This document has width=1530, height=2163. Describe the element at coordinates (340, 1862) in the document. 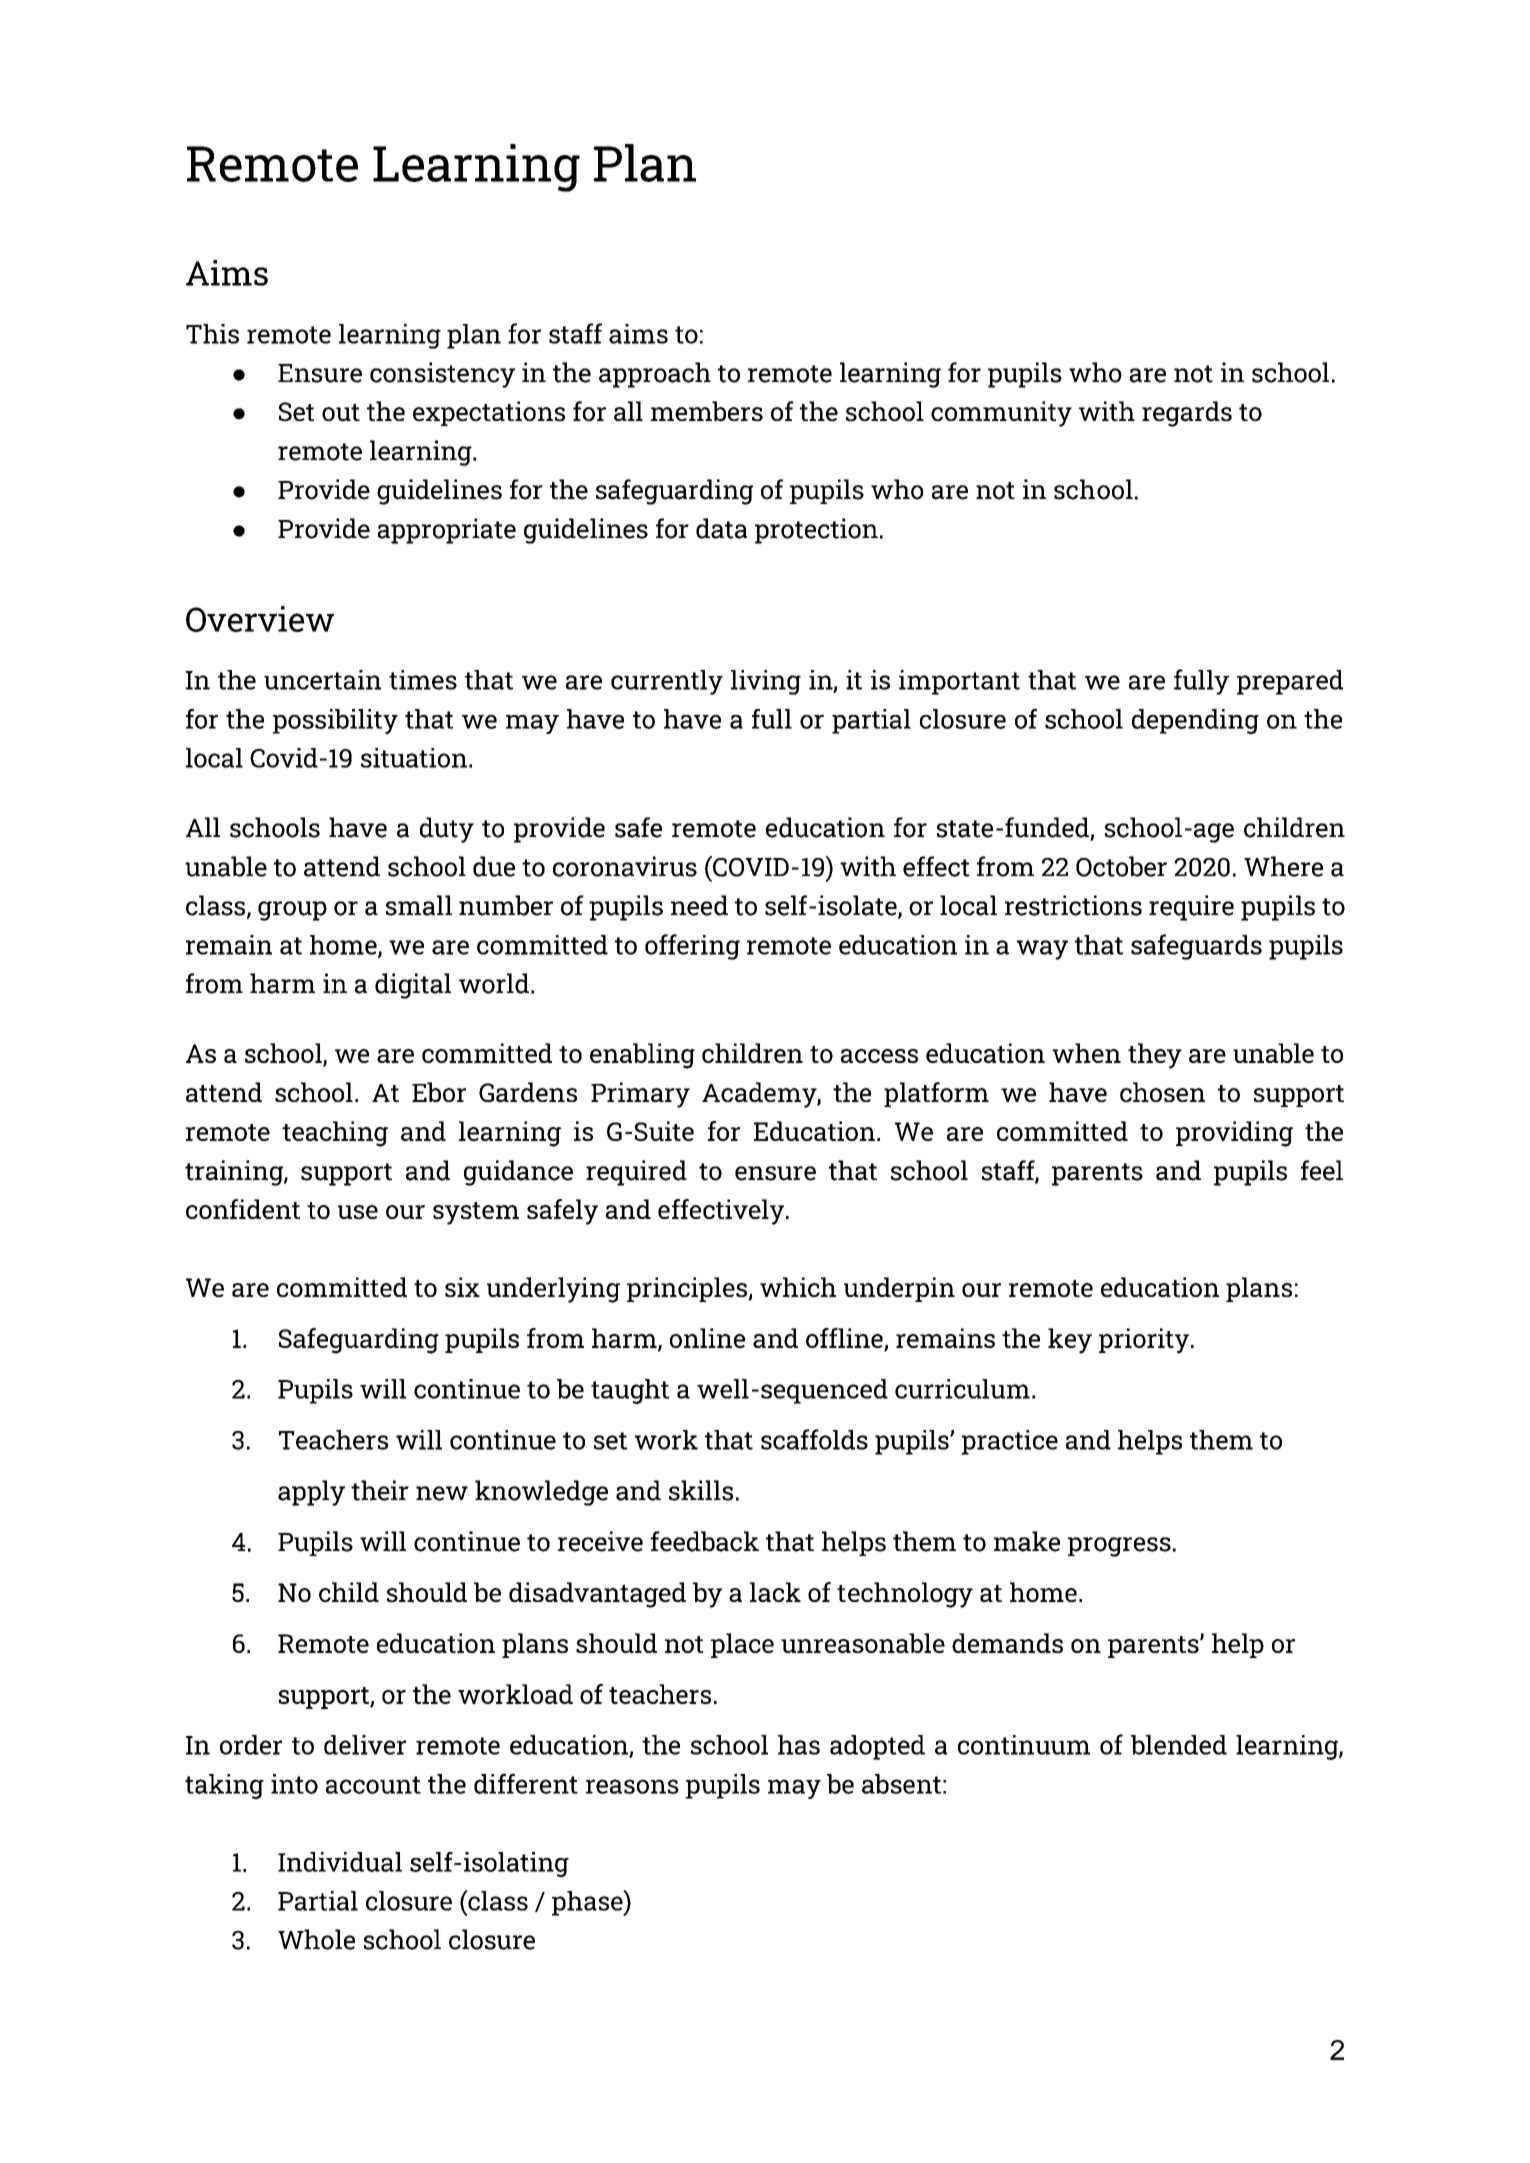

I see `Individual` at that location.
